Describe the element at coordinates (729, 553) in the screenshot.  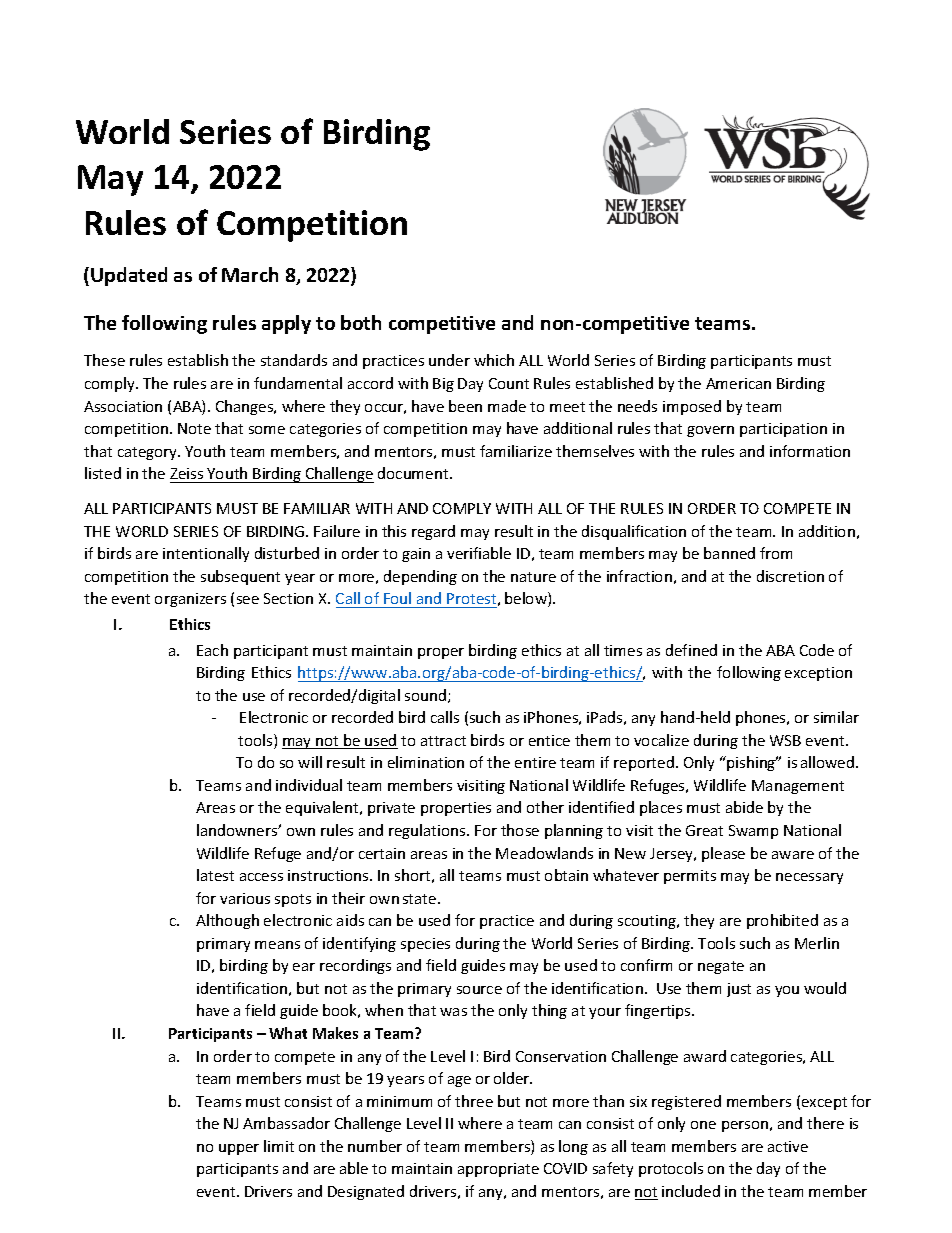
I see `banned` at that location.
